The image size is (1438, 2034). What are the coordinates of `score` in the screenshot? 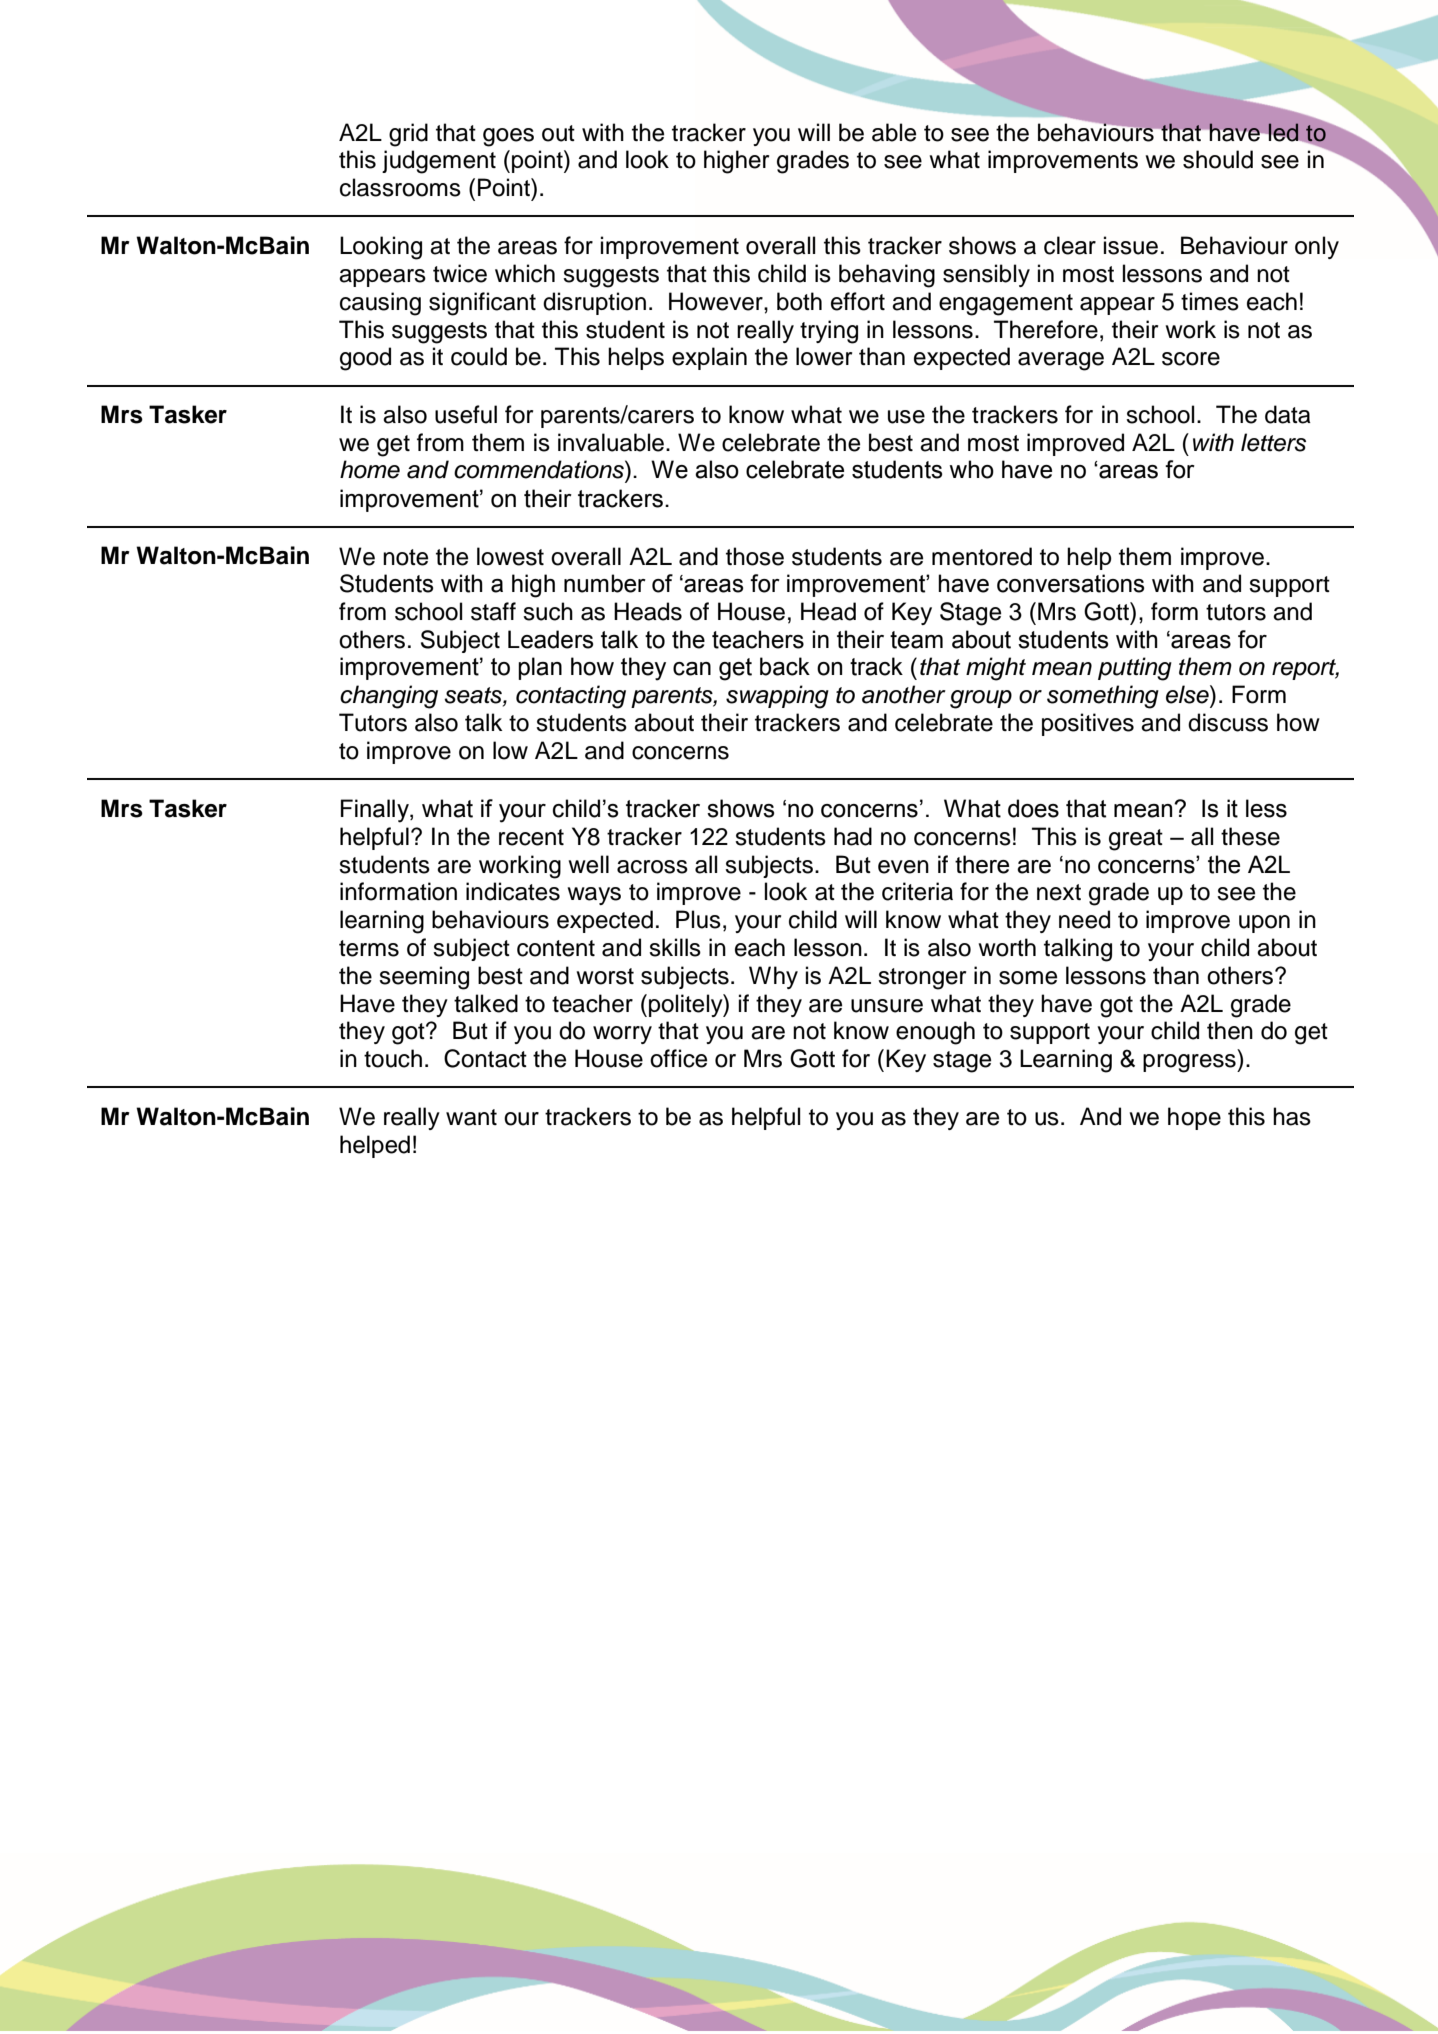 It's located at (1191, 359).
